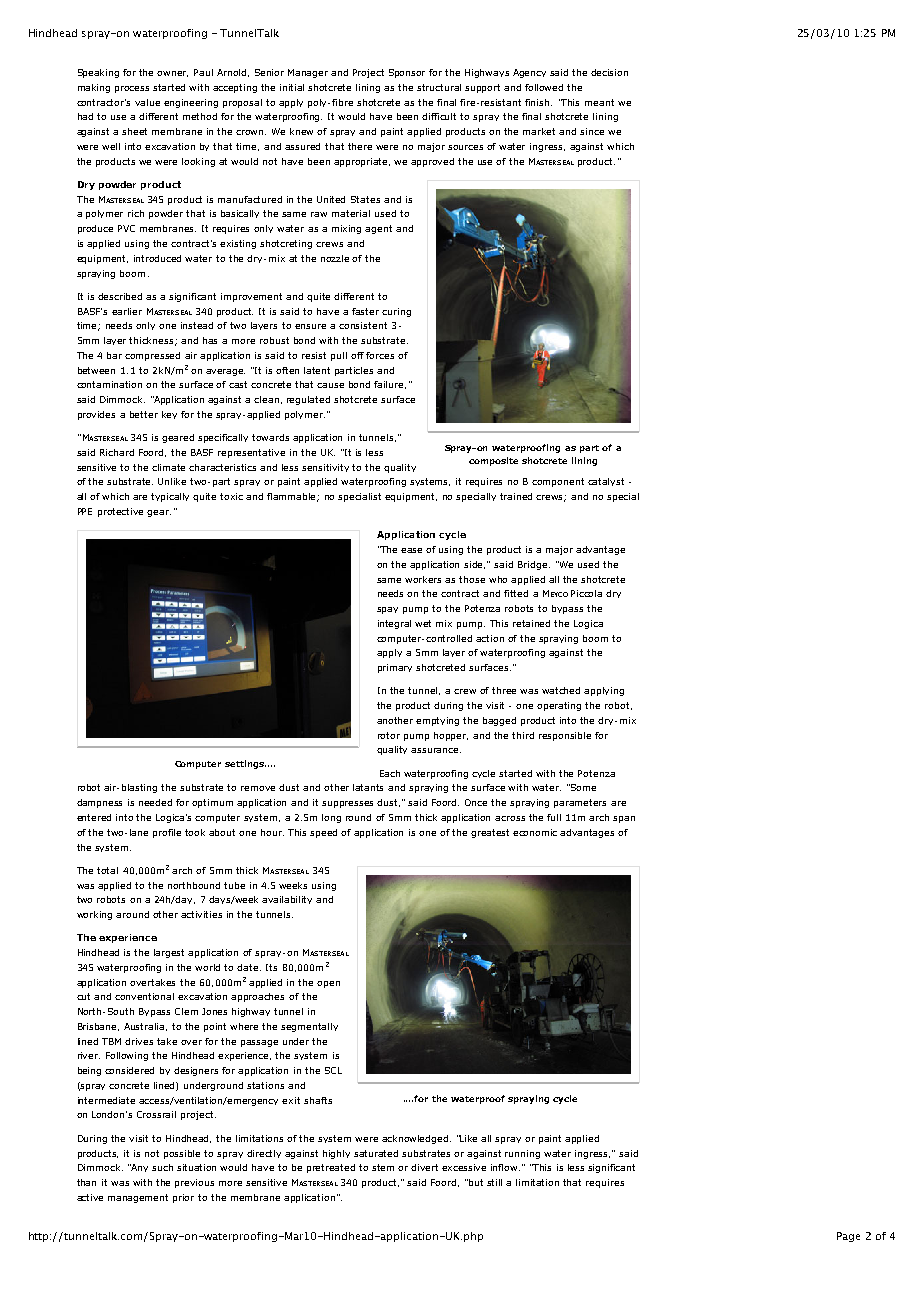 This screenshot has width=924, height=1308. I want to click on Page, so click(848, 1237).
